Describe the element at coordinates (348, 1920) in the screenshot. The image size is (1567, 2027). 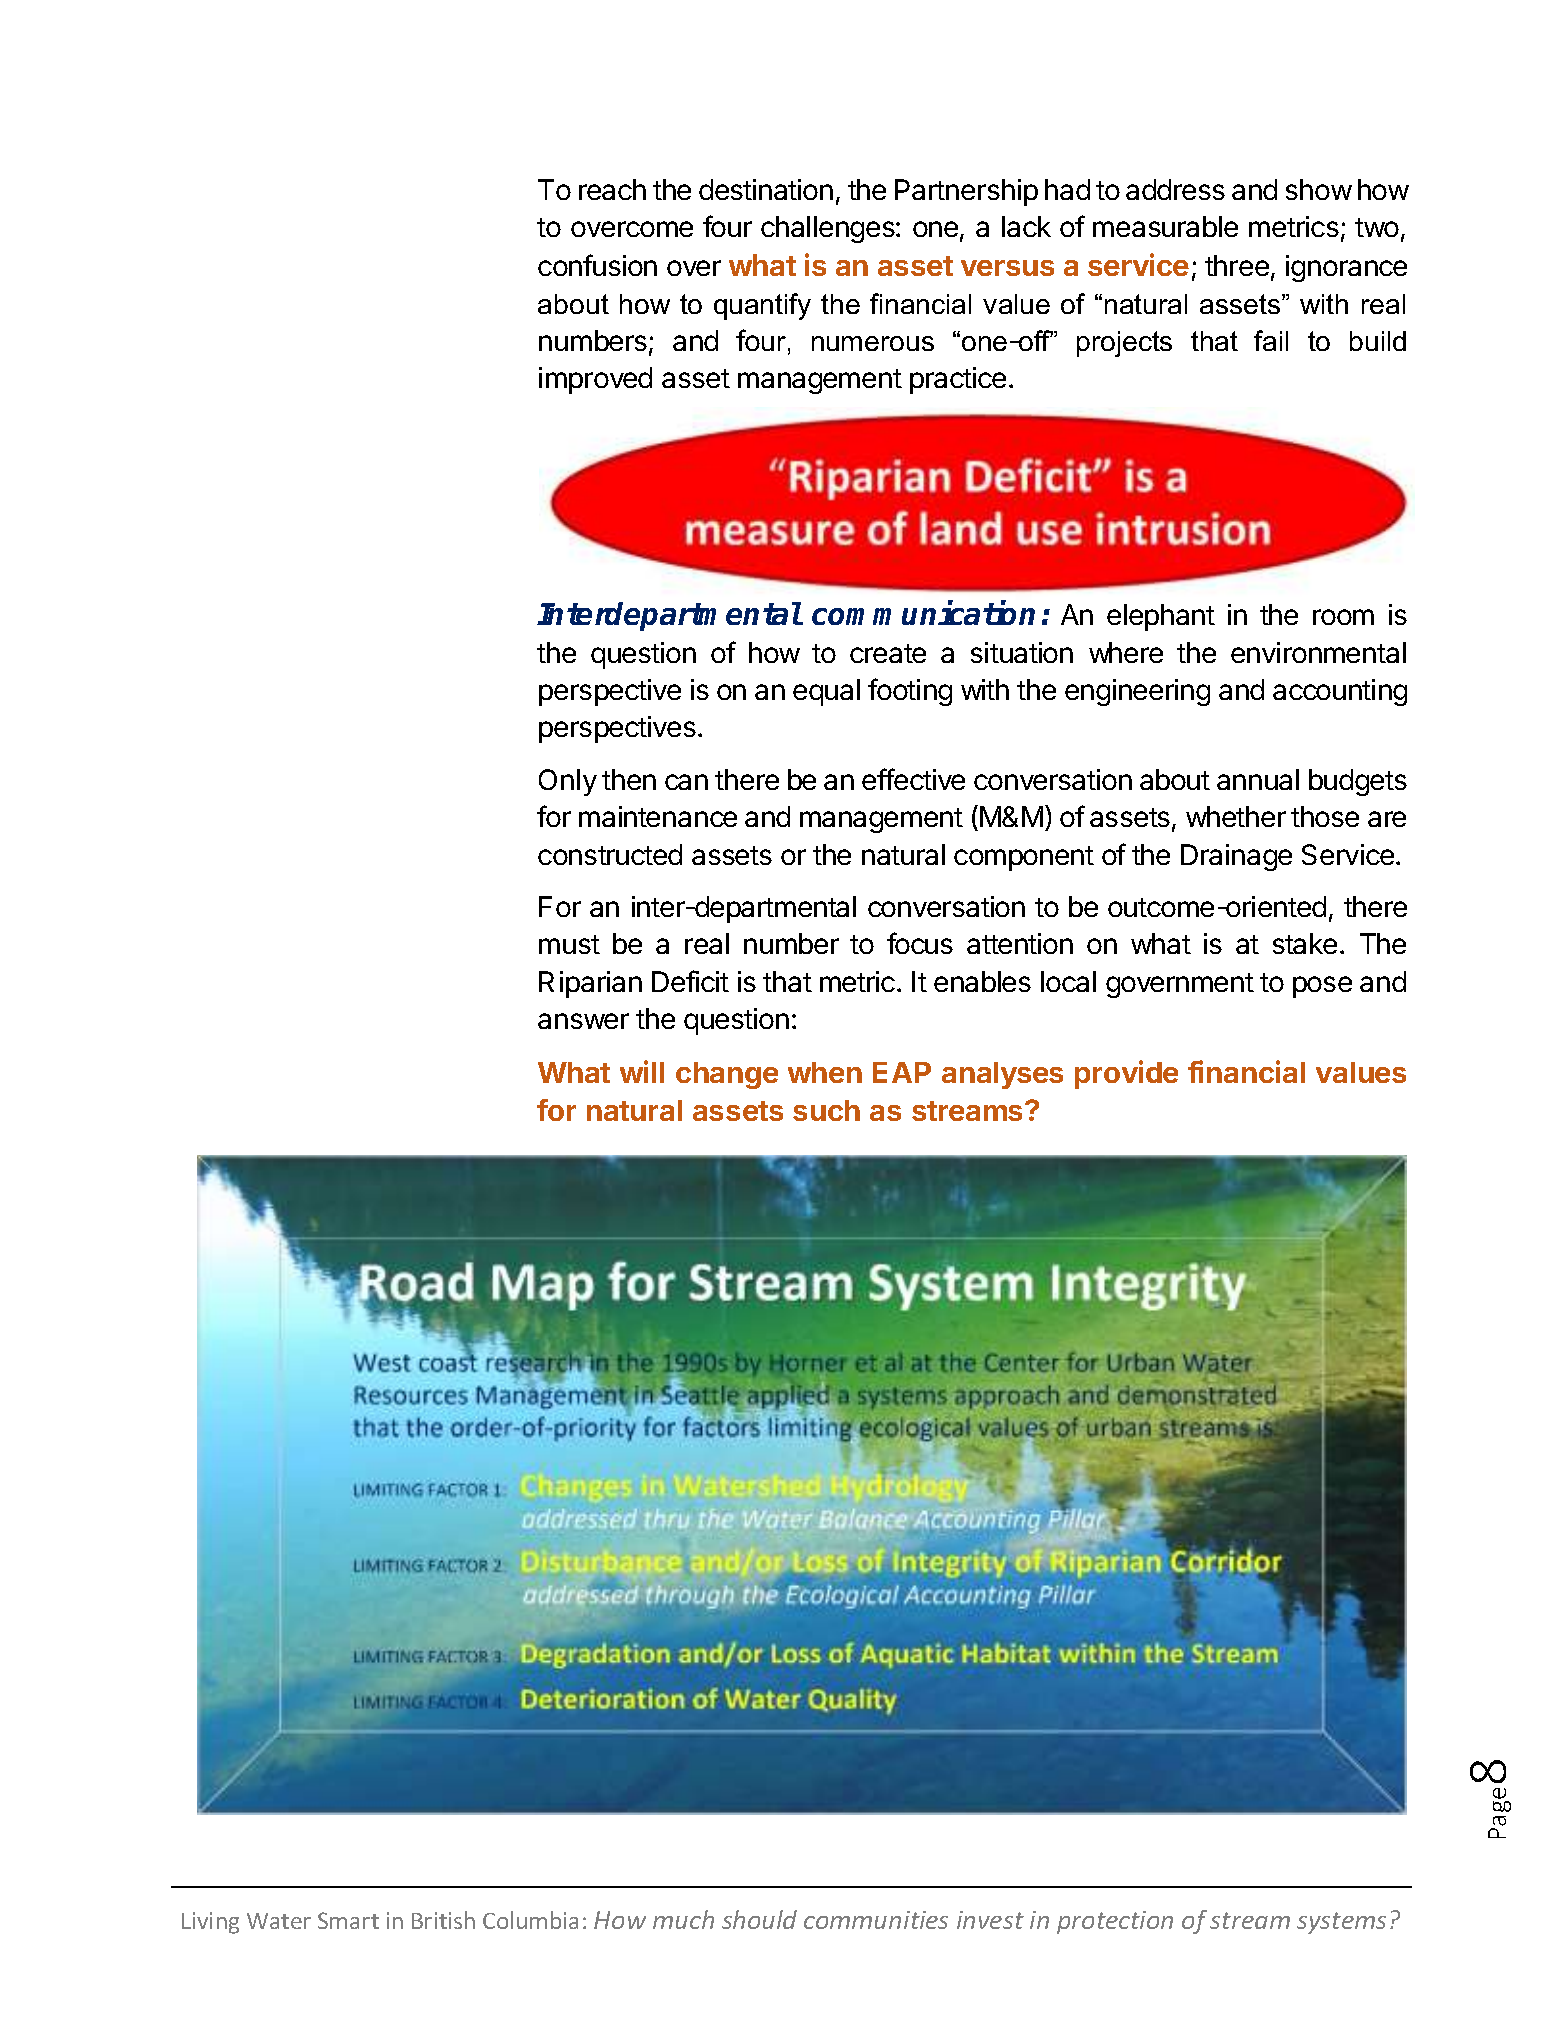
I see `Smart` at that location.
